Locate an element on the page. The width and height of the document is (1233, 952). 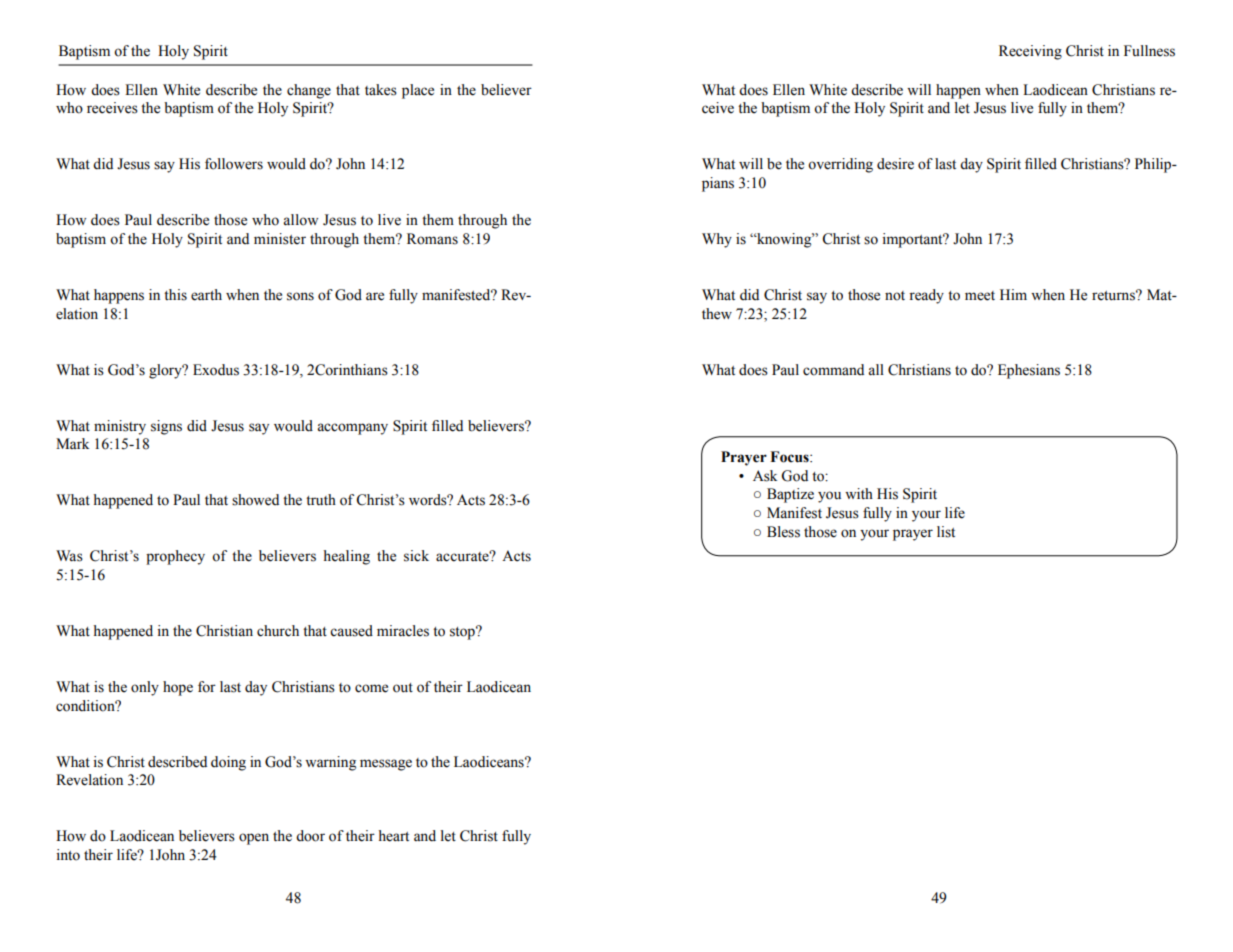
with is located at coordinates (859, 493).
